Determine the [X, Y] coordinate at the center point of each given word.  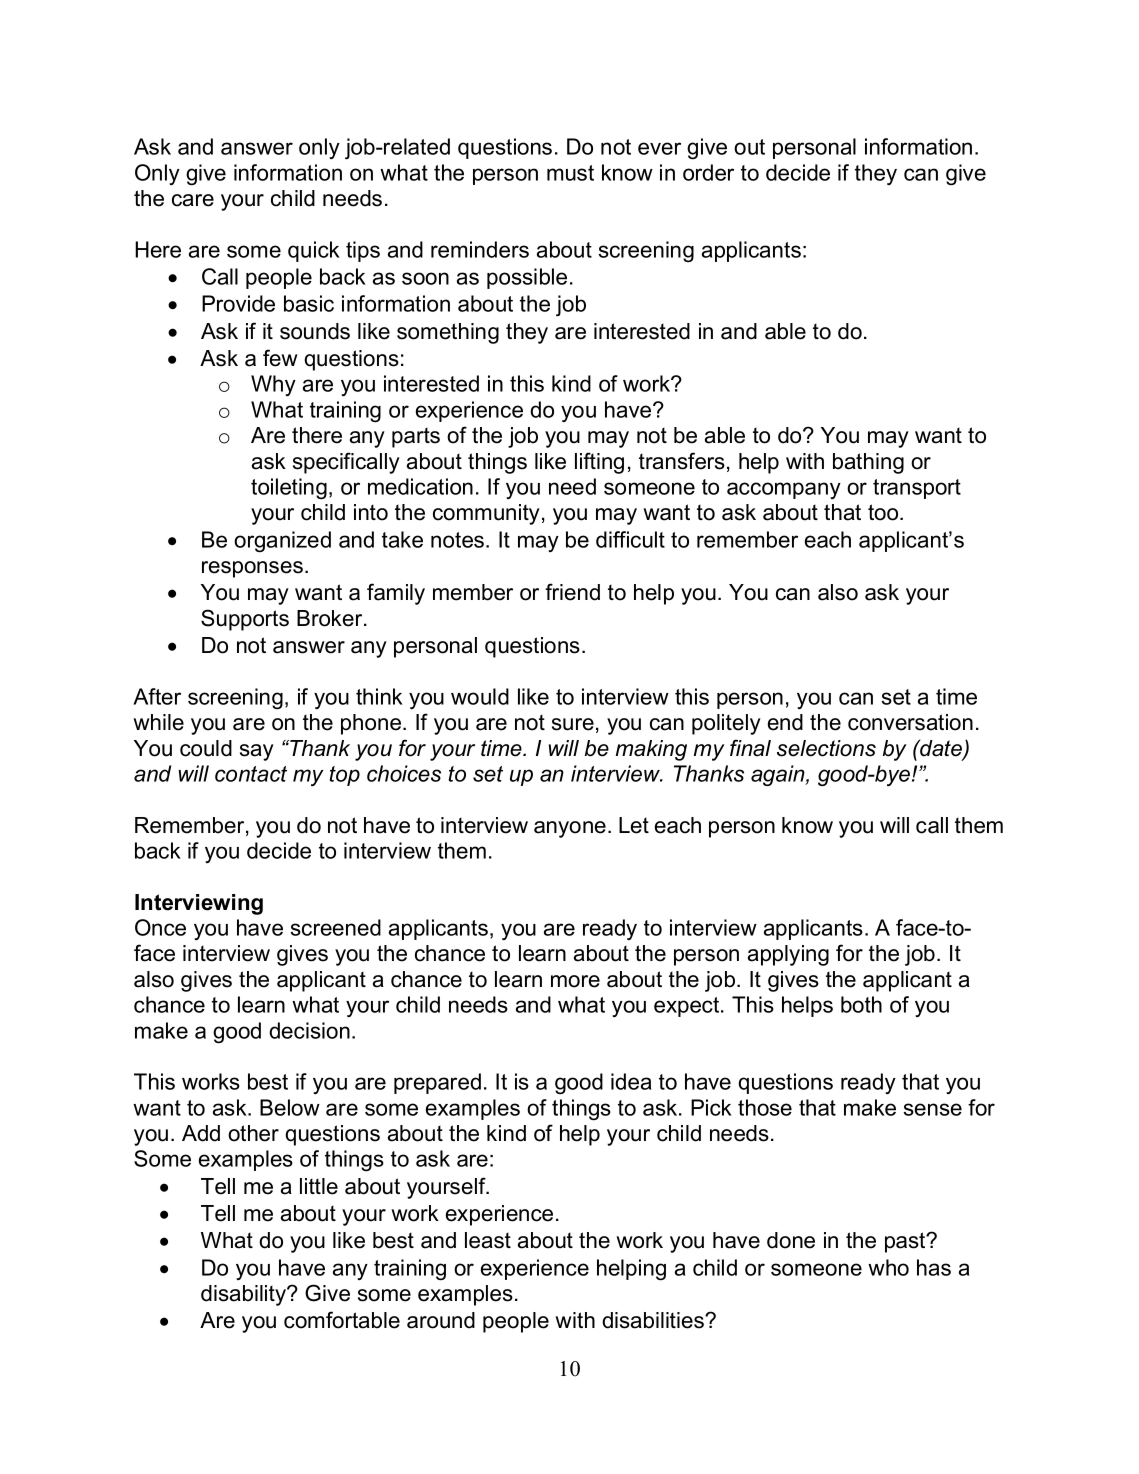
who [888, 1267]
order [708, 172]
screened [335, 927]
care [193, 200]
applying [788, 955]
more [575, 981]
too [884, 512]
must [570, 173]
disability [244, 1295]
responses [252, 569]
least [488, 1240]
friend [572, 592]
